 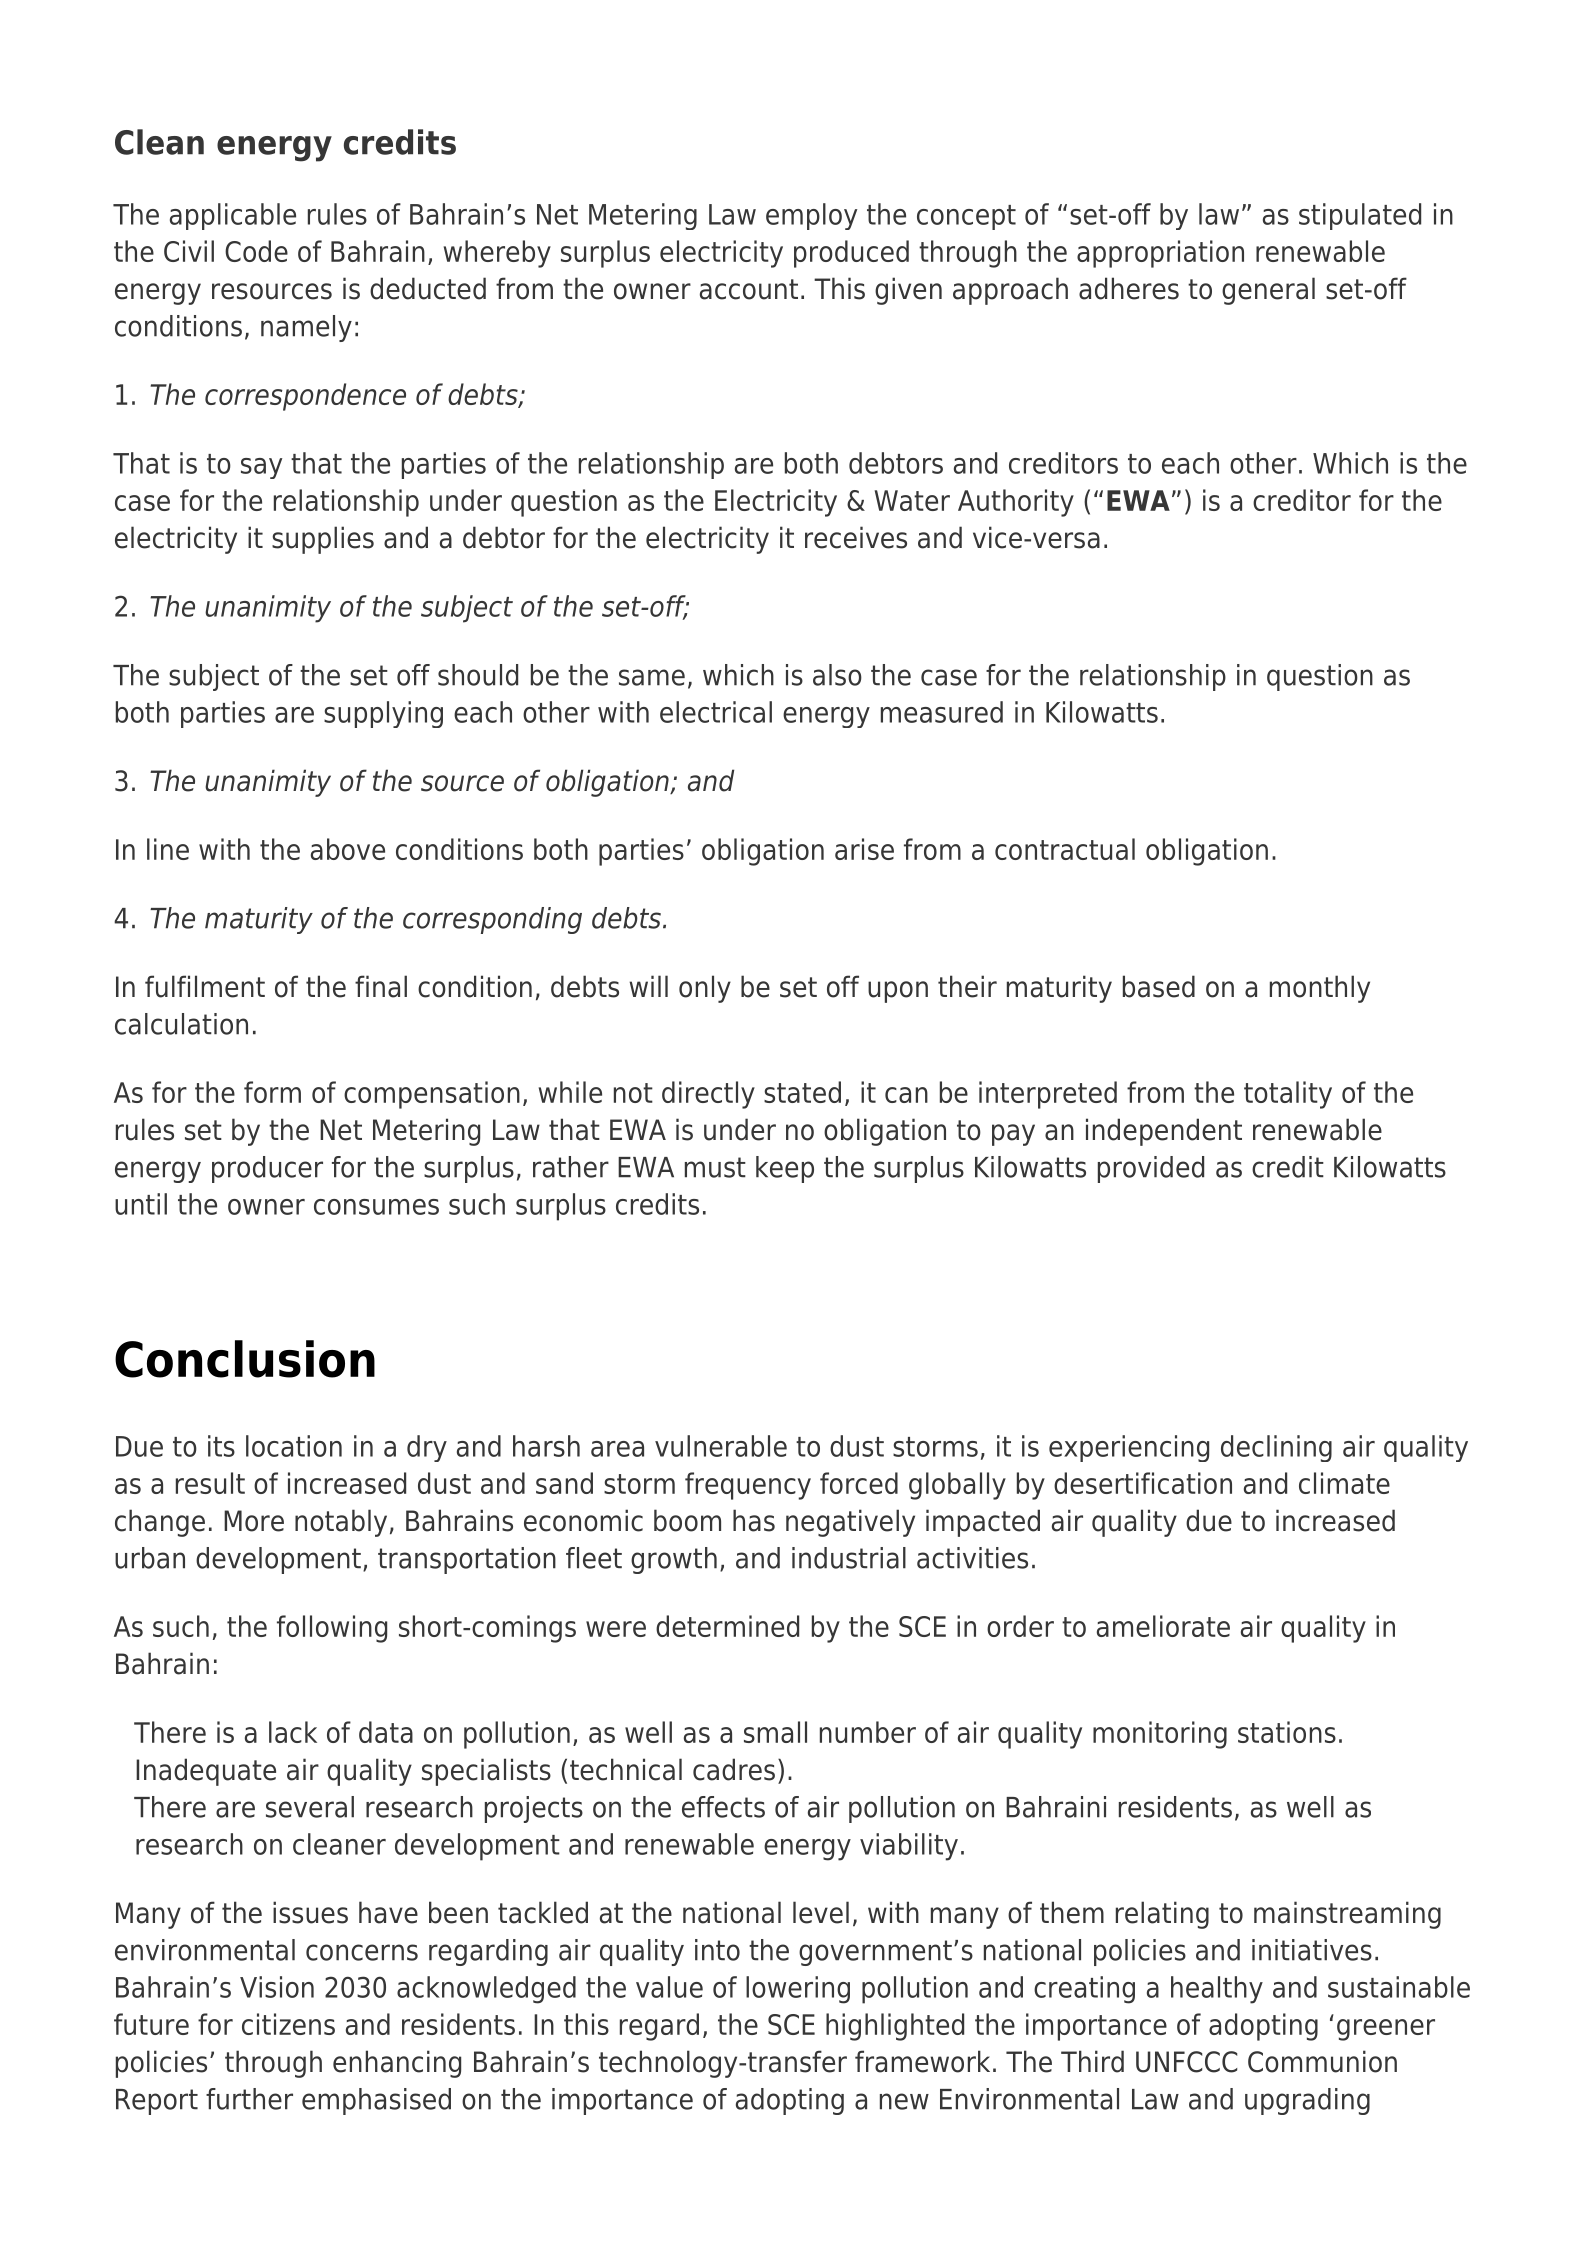 I want to click on ameliorate, so click(x=1163, y=1626).
